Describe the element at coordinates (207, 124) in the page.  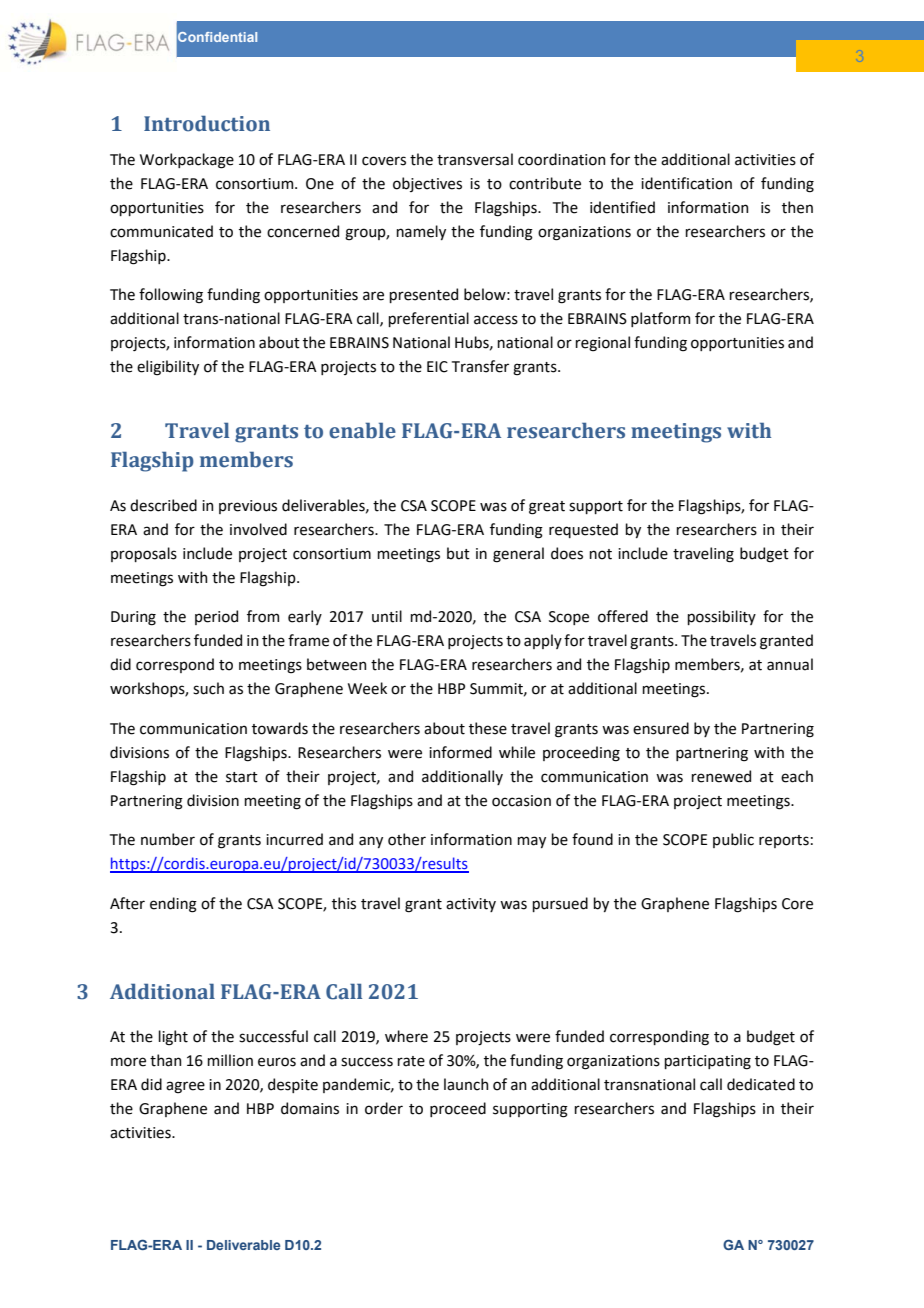
I see `Introduction` at that location.
